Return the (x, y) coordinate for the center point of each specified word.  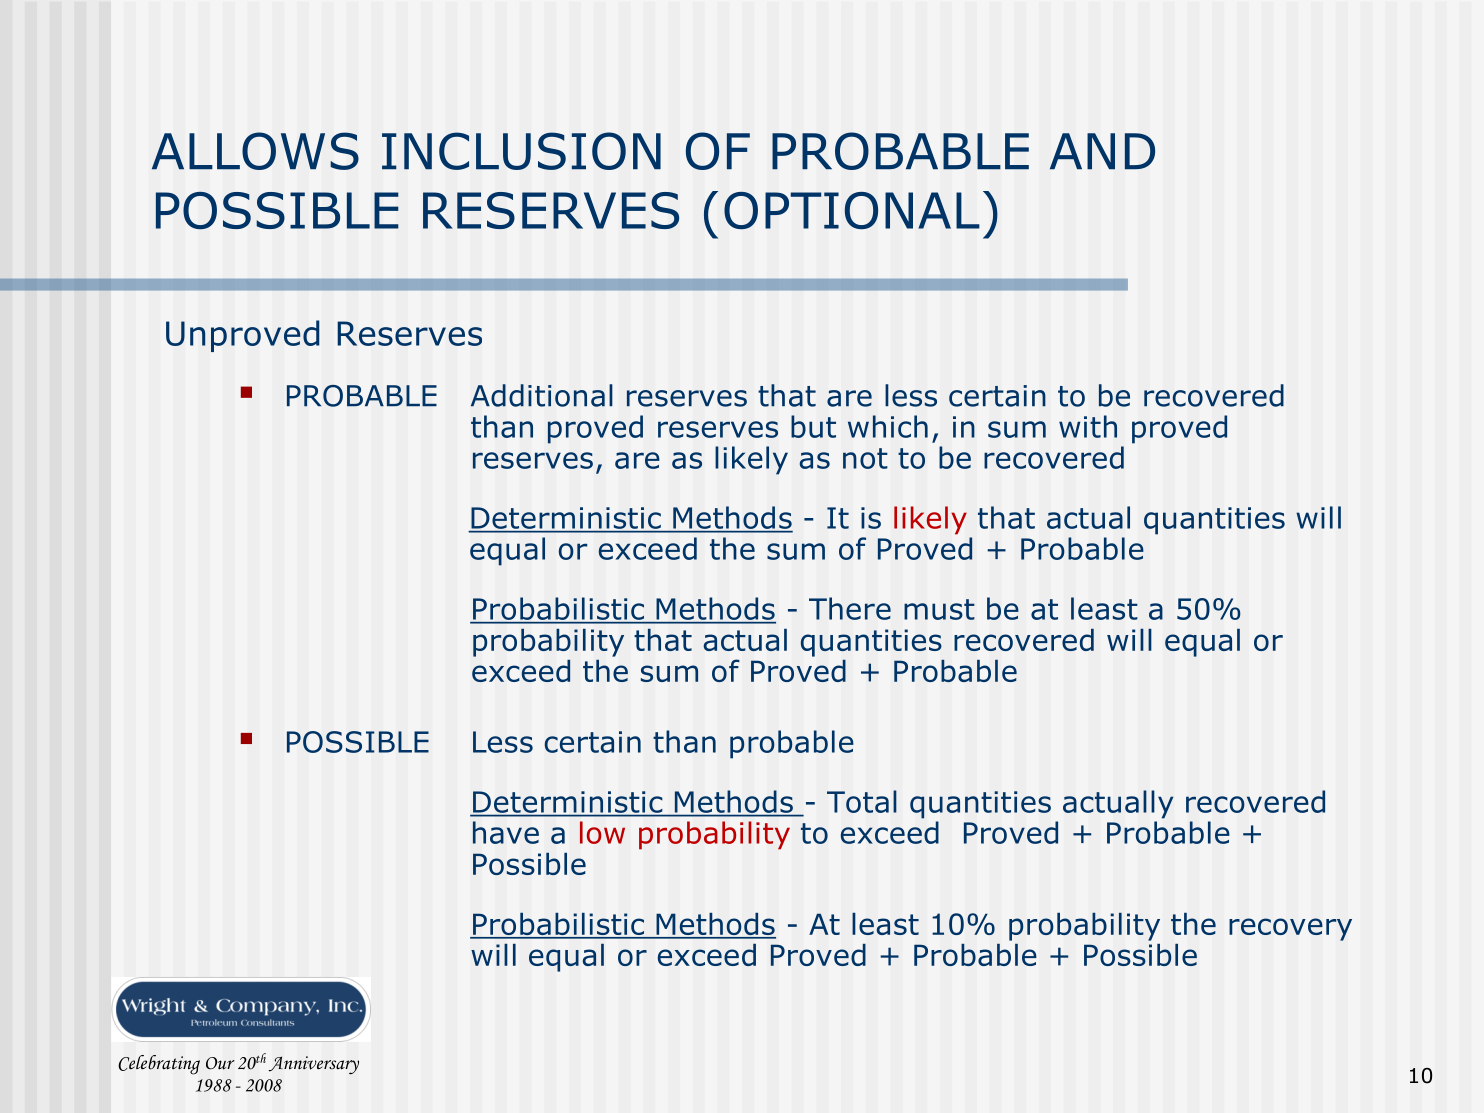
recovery (1290, 929)
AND (1102, 151)
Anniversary (314, 1065)
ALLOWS (255, 151)
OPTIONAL (852, 210)
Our (220, 1063)
